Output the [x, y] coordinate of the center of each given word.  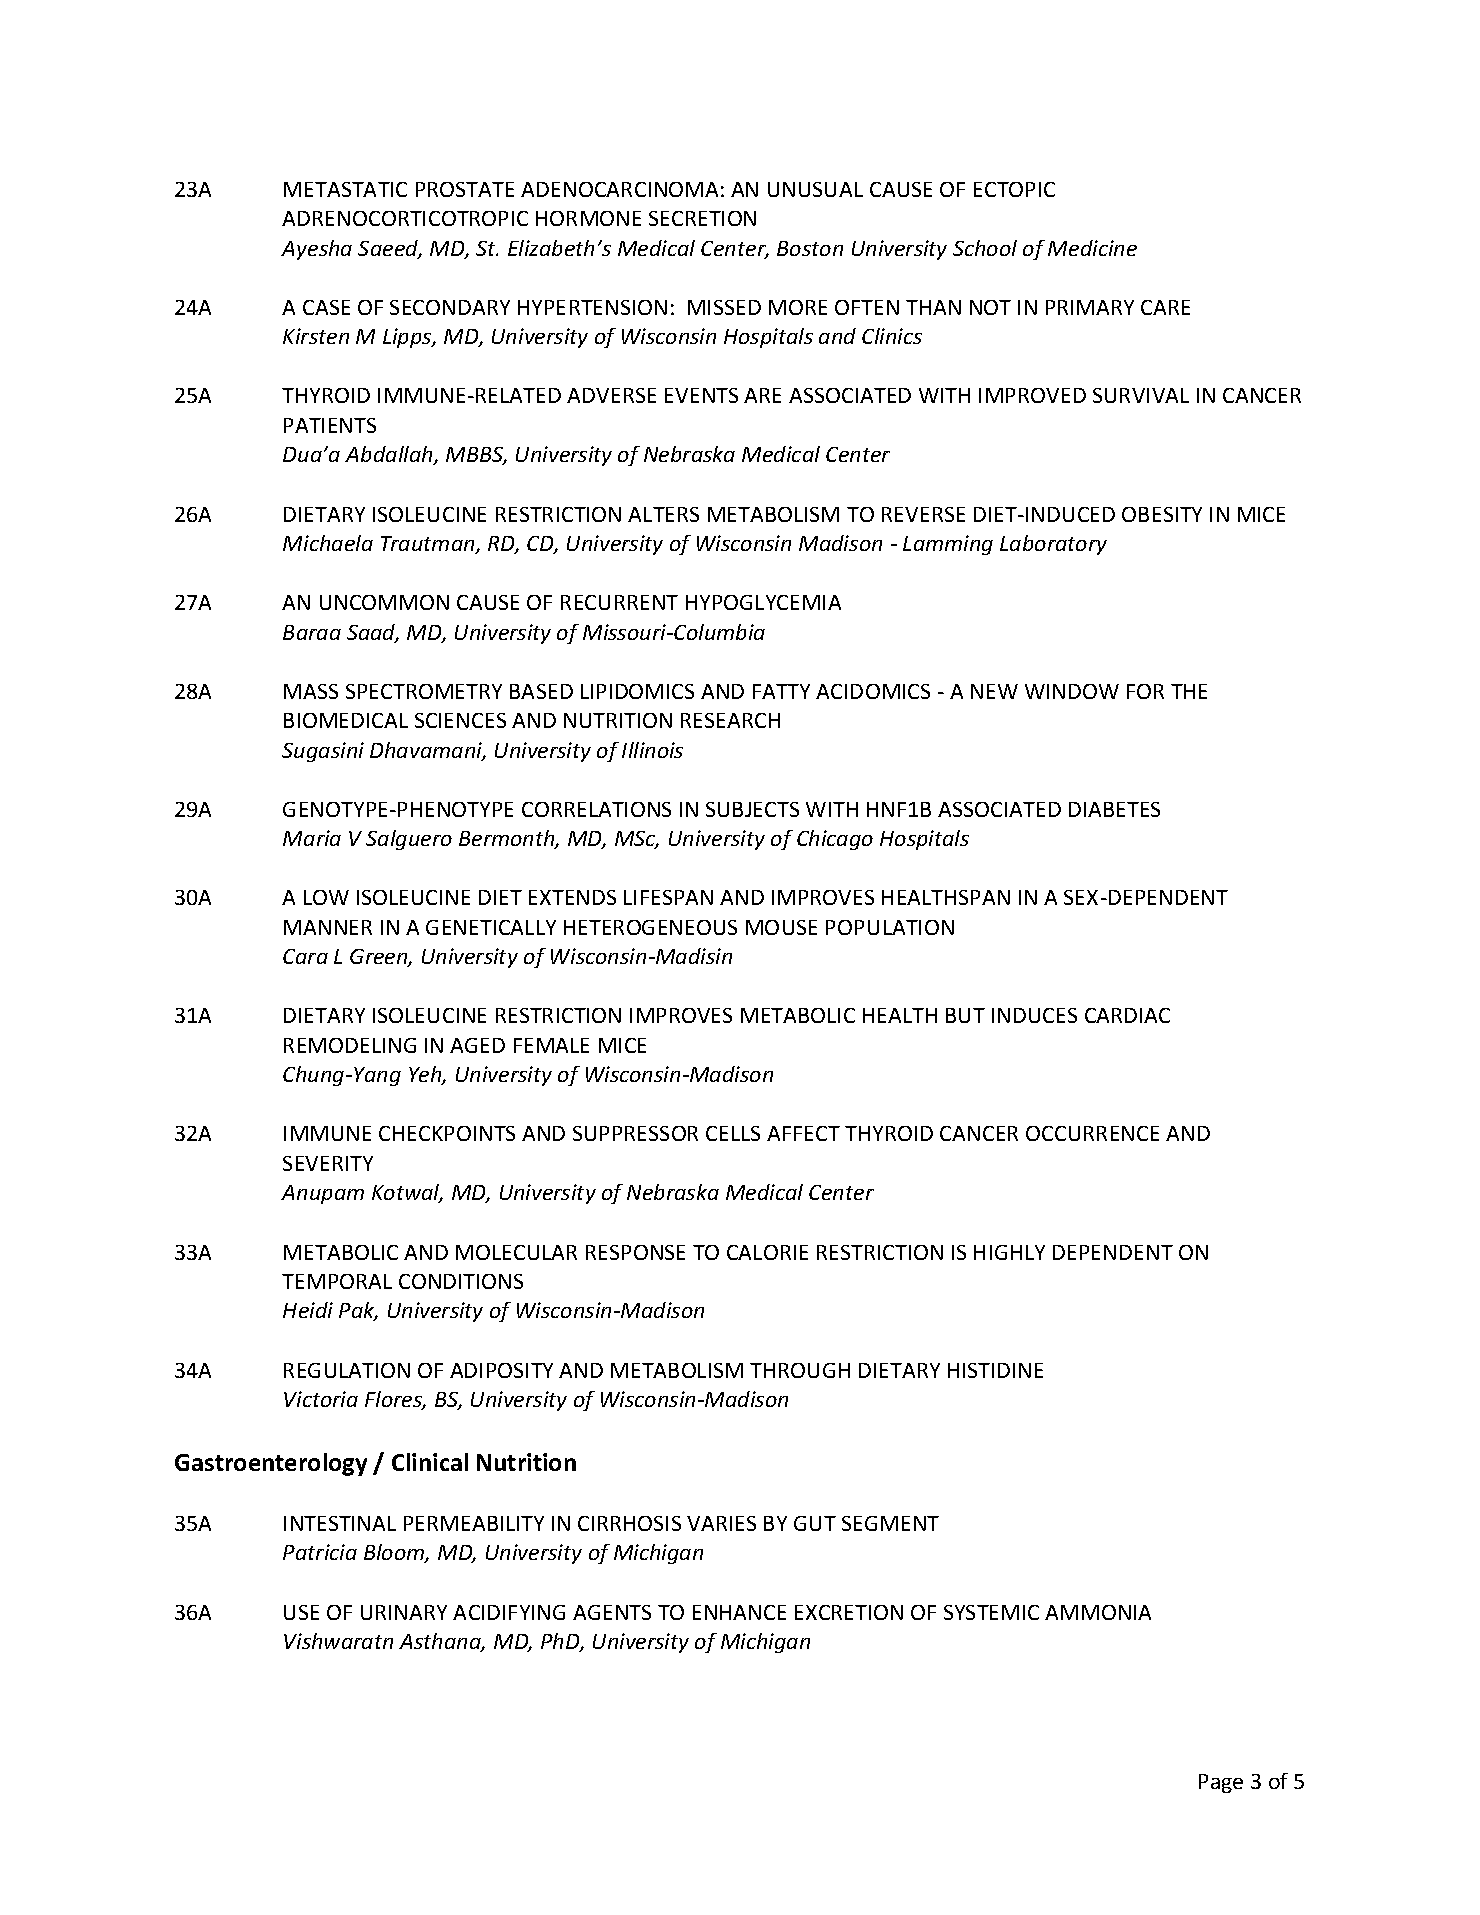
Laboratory [1053, 545]
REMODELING [350, 1045]
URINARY [404, 1612]
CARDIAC [1127, 1015]
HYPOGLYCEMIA [763, 602]
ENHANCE [739, 1612]
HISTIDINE [995, 1370]
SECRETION [702, 218]
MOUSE [781, 927]
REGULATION [347, 1370]
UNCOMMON [384, 602]
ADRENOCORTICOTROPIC [405, 218]
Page [1221, 1783]
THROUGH [800, 1370]
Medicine [1092, 248]
